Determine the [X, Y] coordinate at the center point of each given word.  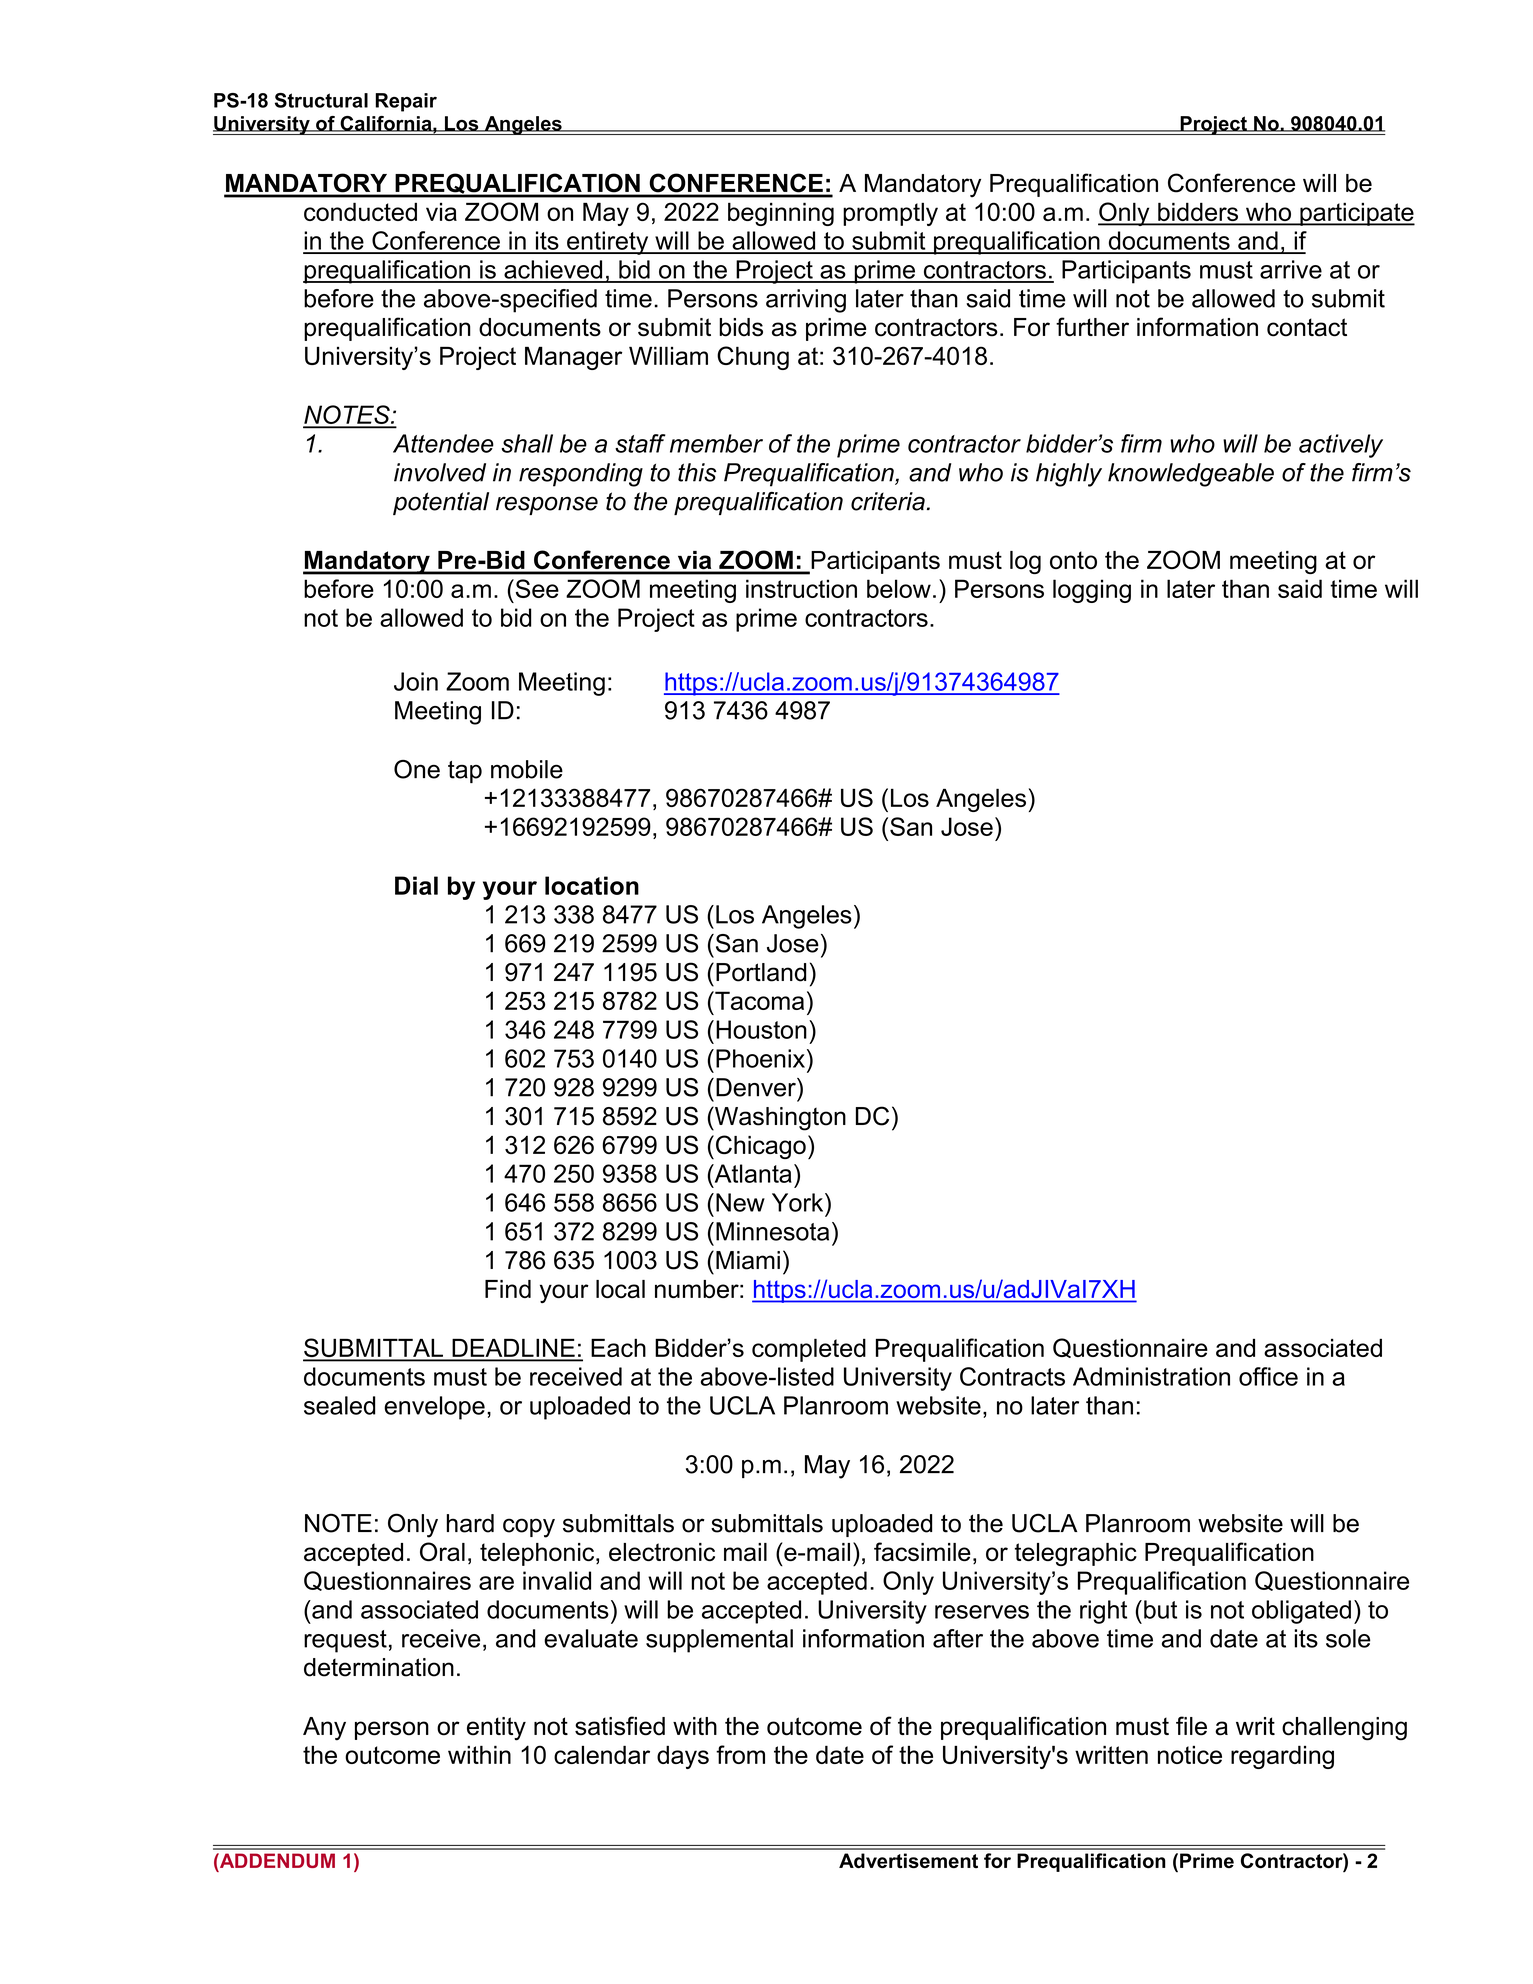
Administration [1151, 1376]
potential [441, 503]
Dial [416, 885]
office [1268, 1376]
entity [496, 1729]
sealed [339, 1405]
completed [809, 1350]
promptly [890, 214]
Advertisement [908, 1861]
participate [1356, 214]
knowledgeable [1191, 475]
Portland [761, 972]
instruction [801, 588]
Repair [406, 102]
